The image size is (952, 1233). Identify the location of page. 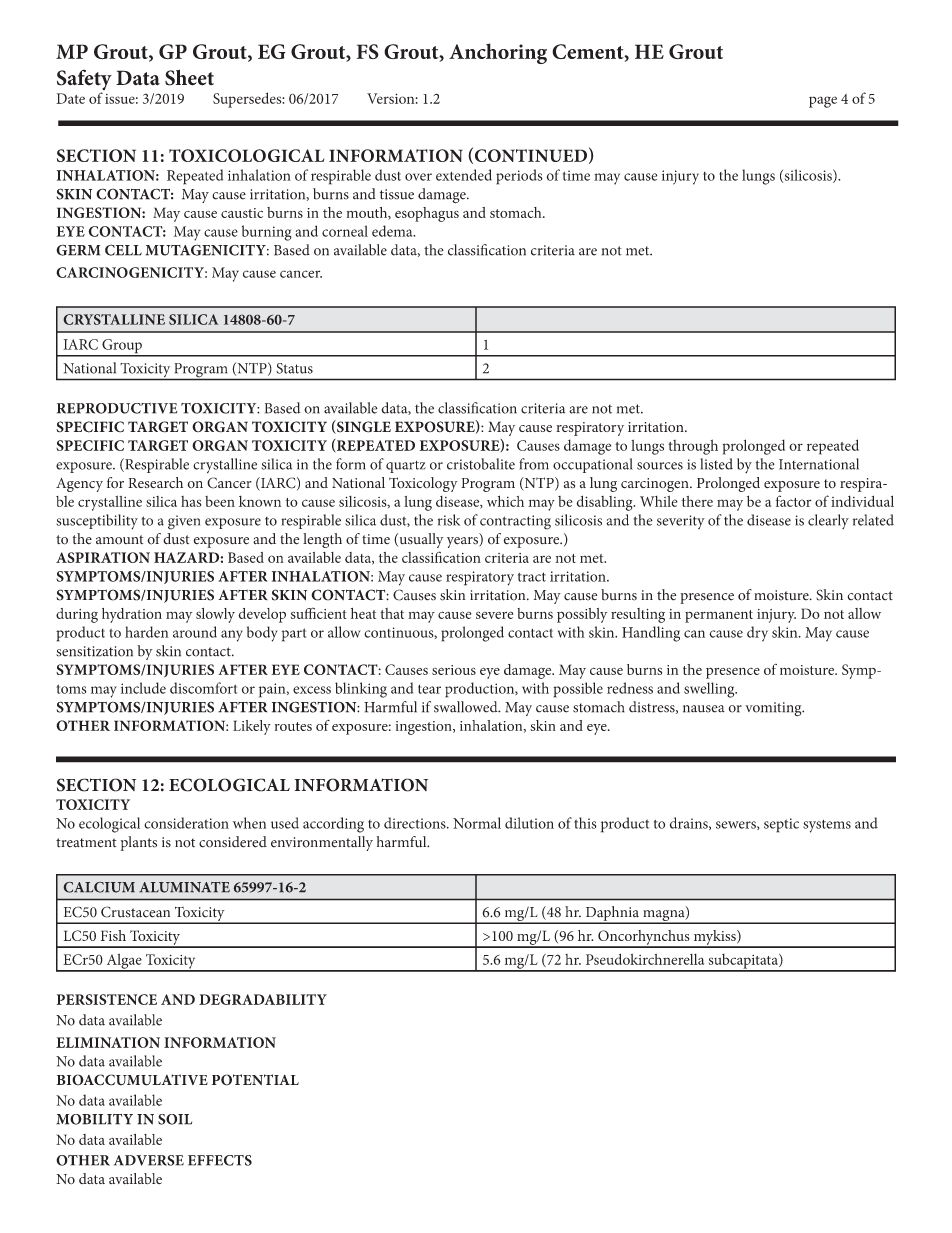
(823, 102).
